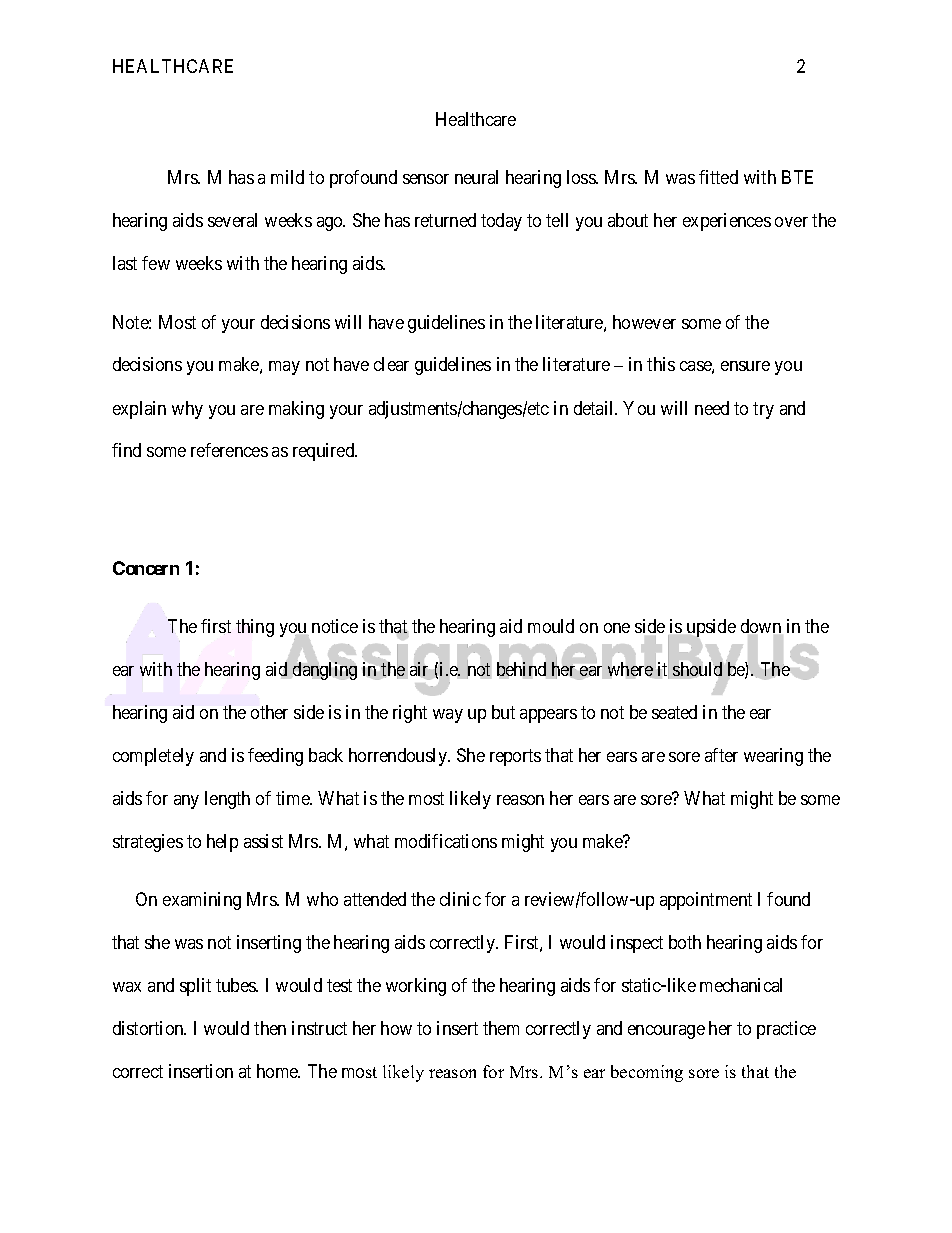 The height and width of the image is (1233, 952). What do you see at coordinates (666, 1032) in the image?
I see `encourage` at bounding box center [666, 1032].
